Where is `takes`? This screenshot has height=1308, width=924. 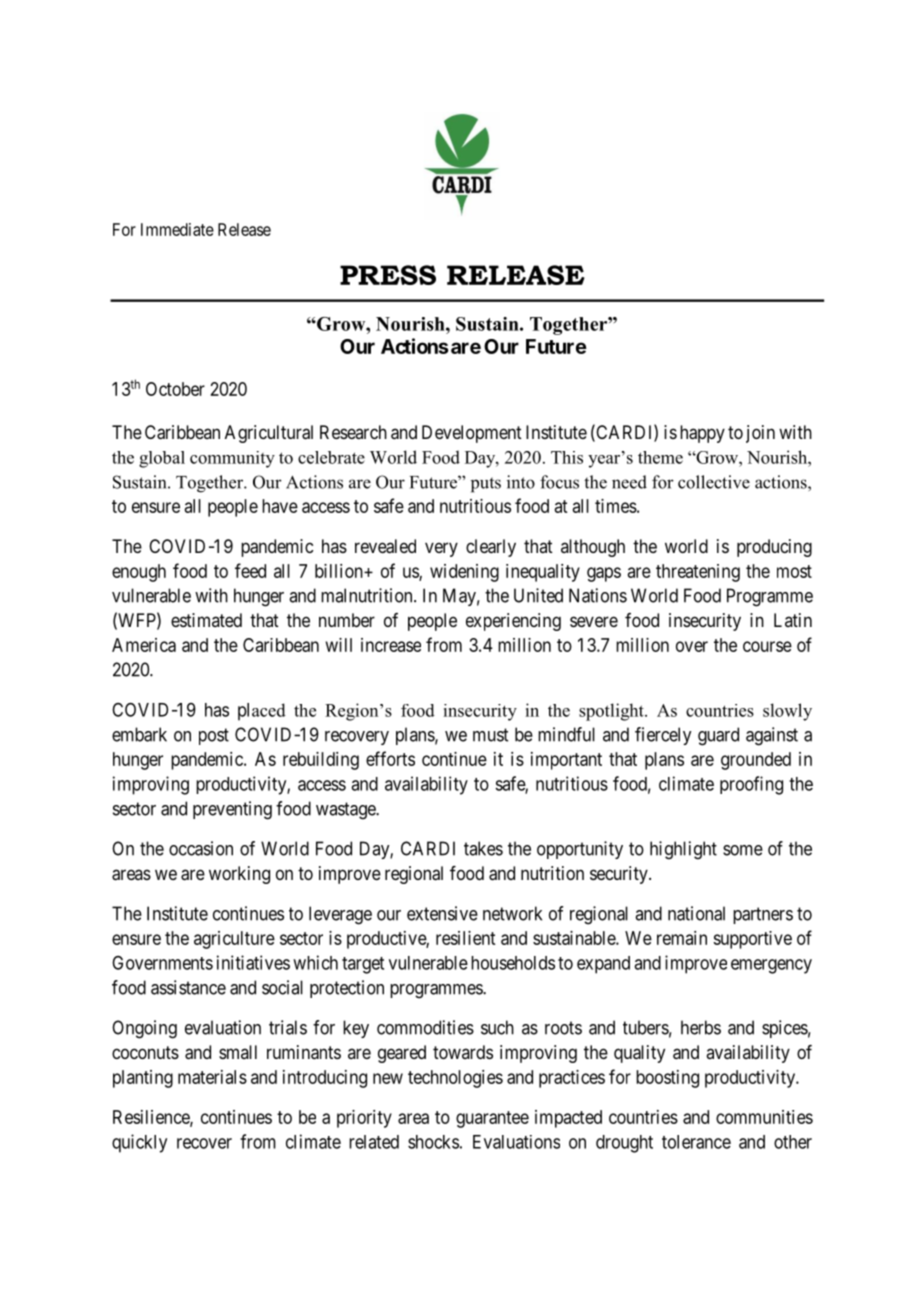 takes is located at coordinates (483, 848).
